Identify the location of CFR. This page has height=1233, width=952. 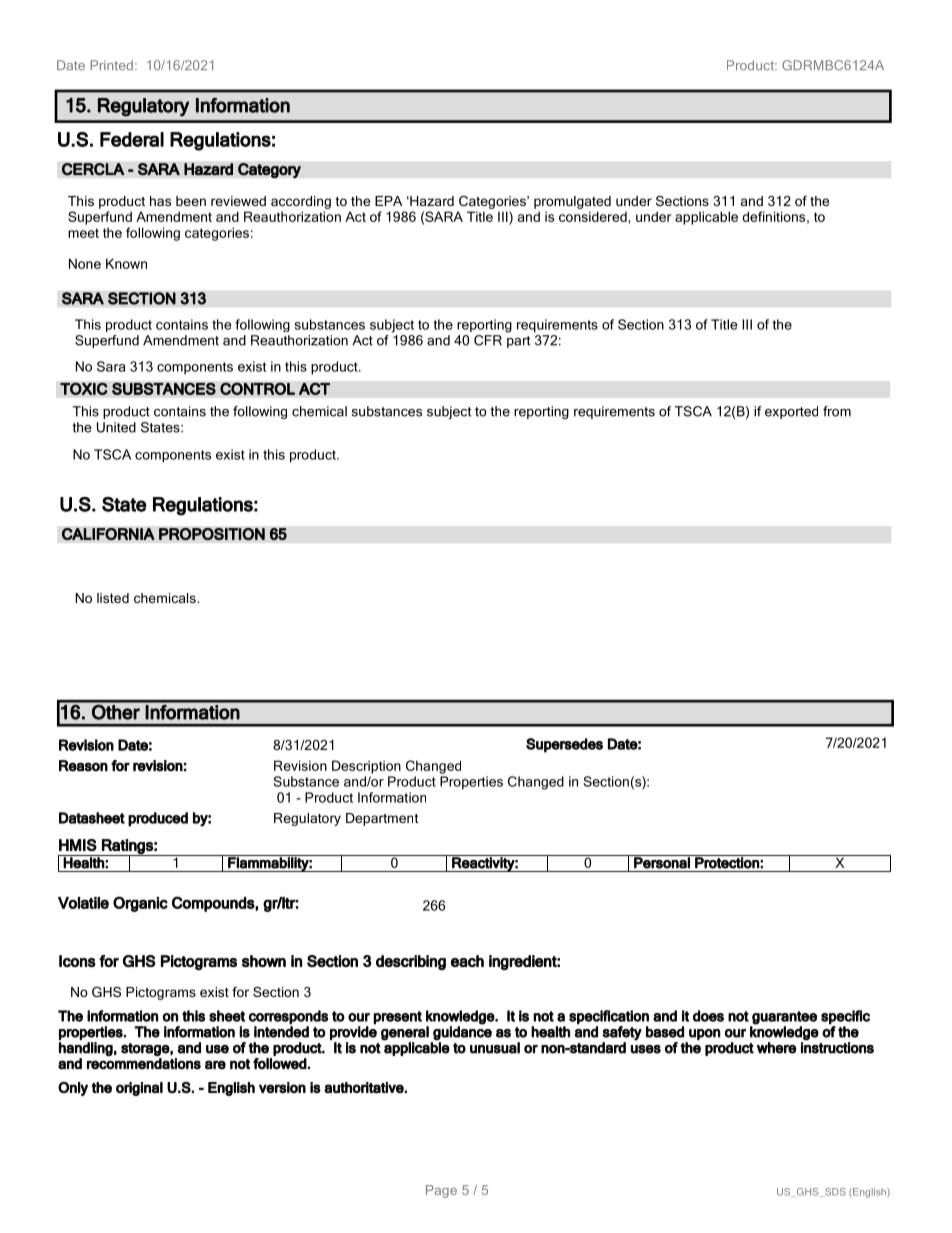
(488, 340).
